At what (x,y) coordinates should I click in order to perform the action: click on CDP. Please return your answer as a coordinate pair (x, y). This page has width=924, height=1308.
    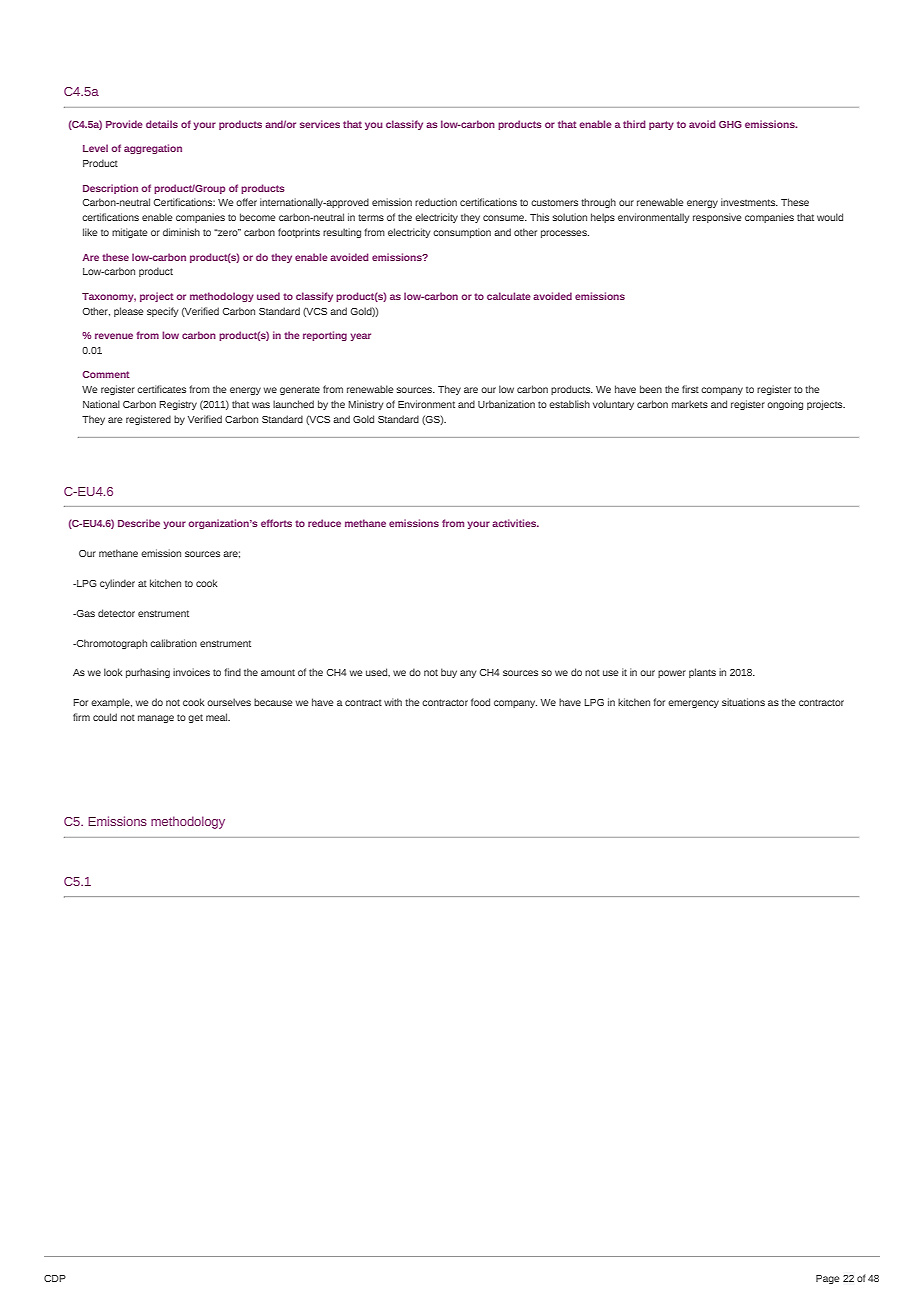
    Looking at the image, I should click on (55, 1278).
